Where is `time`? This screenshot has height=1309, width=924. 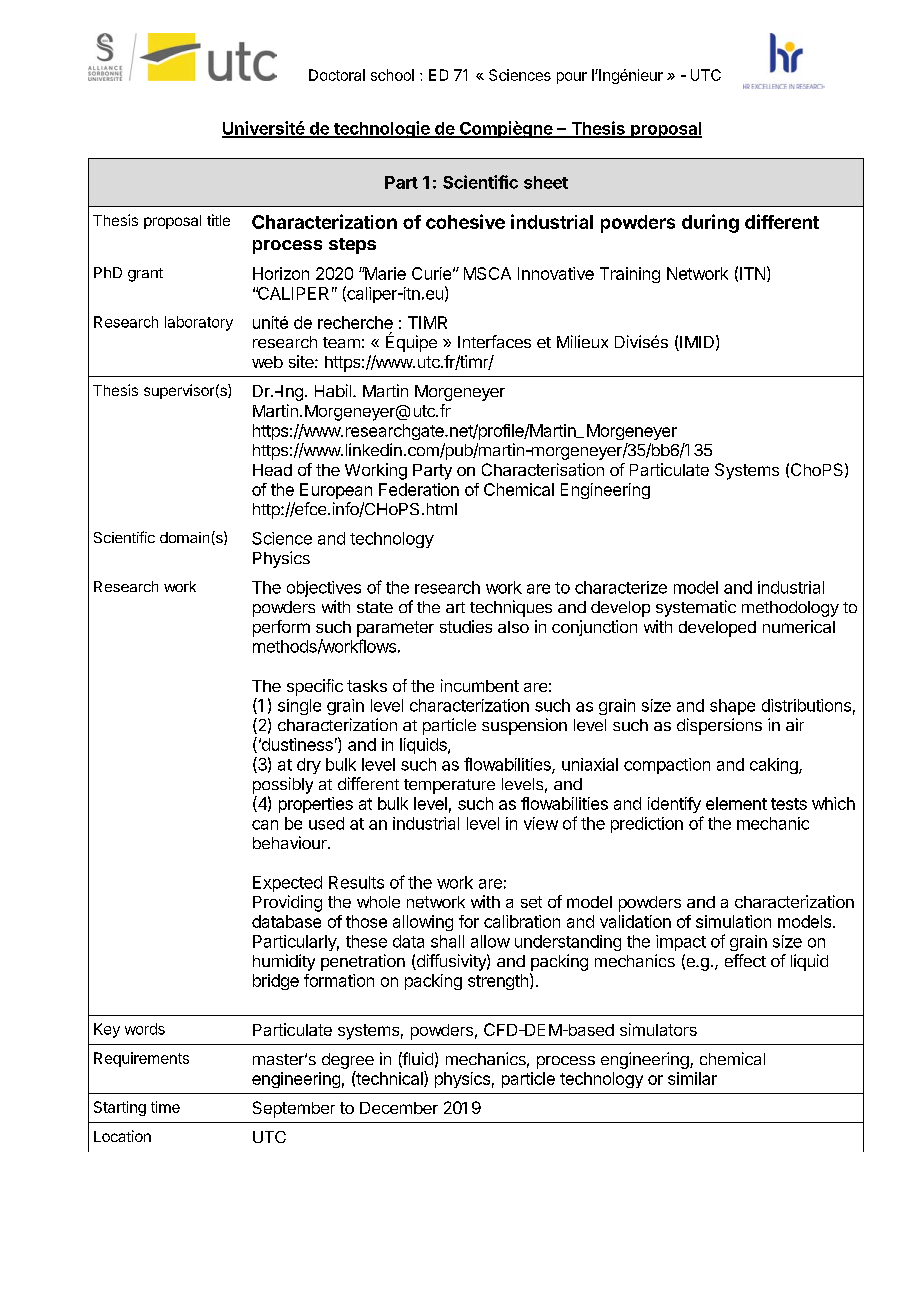 time is located at coordinates (165, 1107).
